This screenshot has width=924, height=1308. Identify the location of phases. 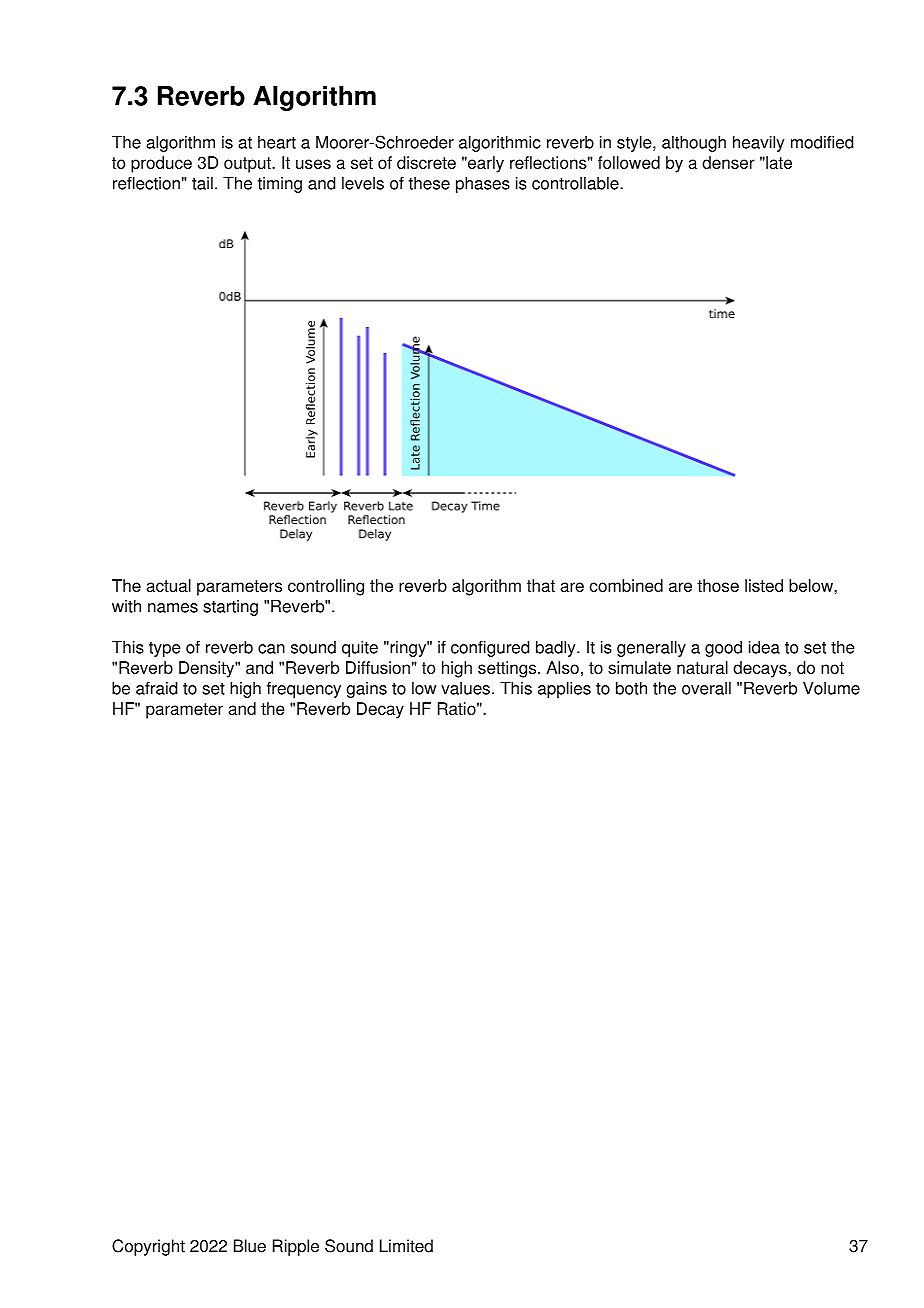
(483, 184).
